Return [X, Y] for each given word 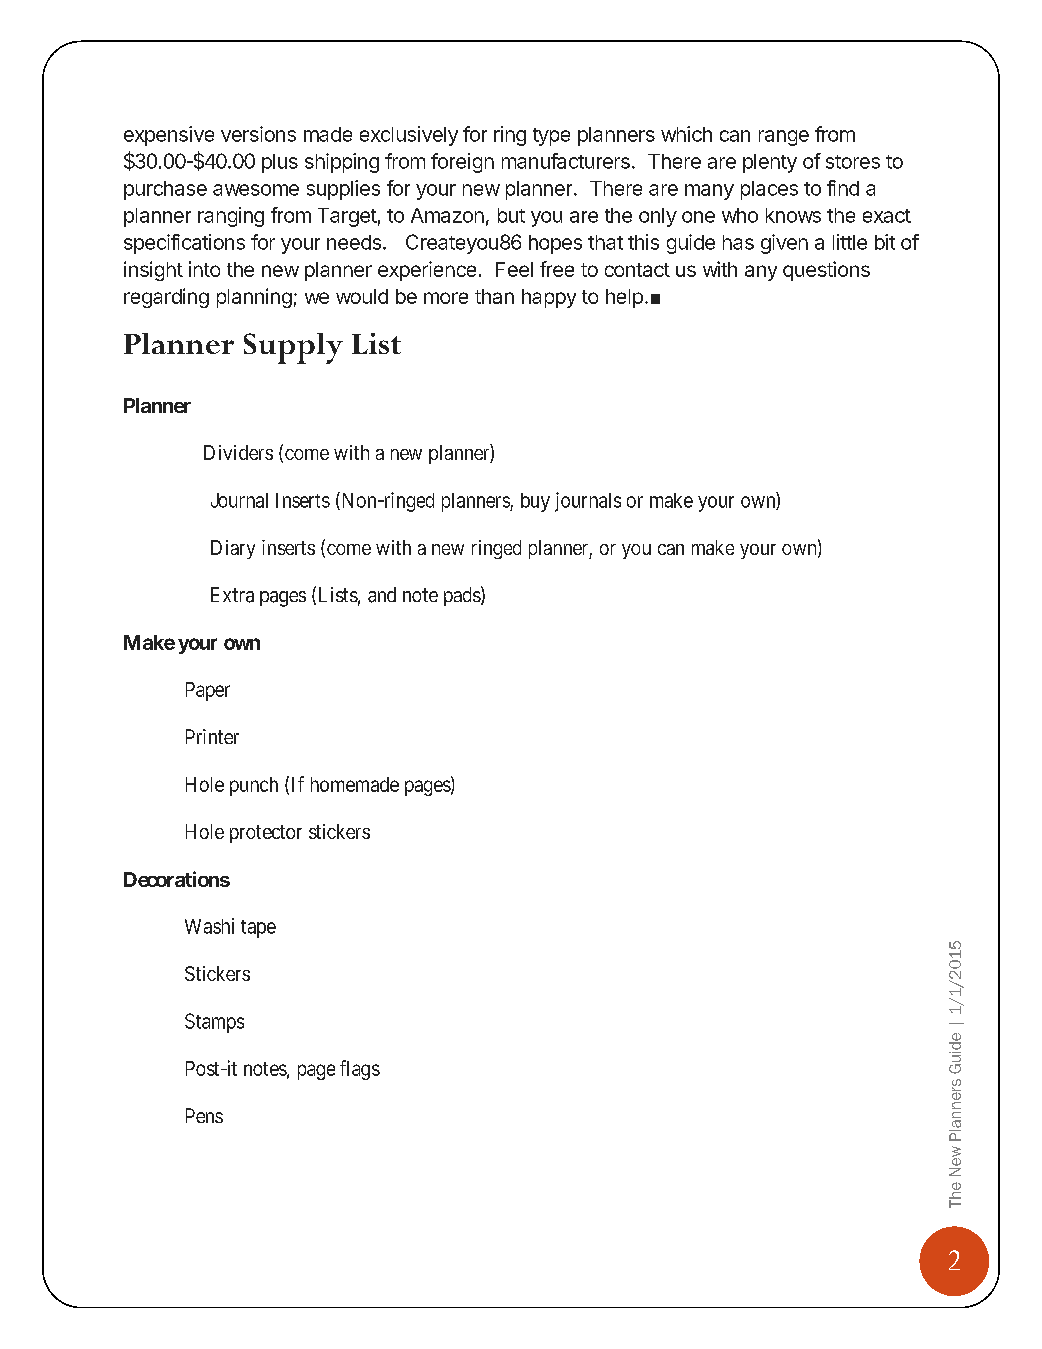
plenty [770, 163]
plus [280, 163]
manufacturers [566, 161]
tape [258, 929]
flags [360, 1070]
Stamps [214, 1023]
